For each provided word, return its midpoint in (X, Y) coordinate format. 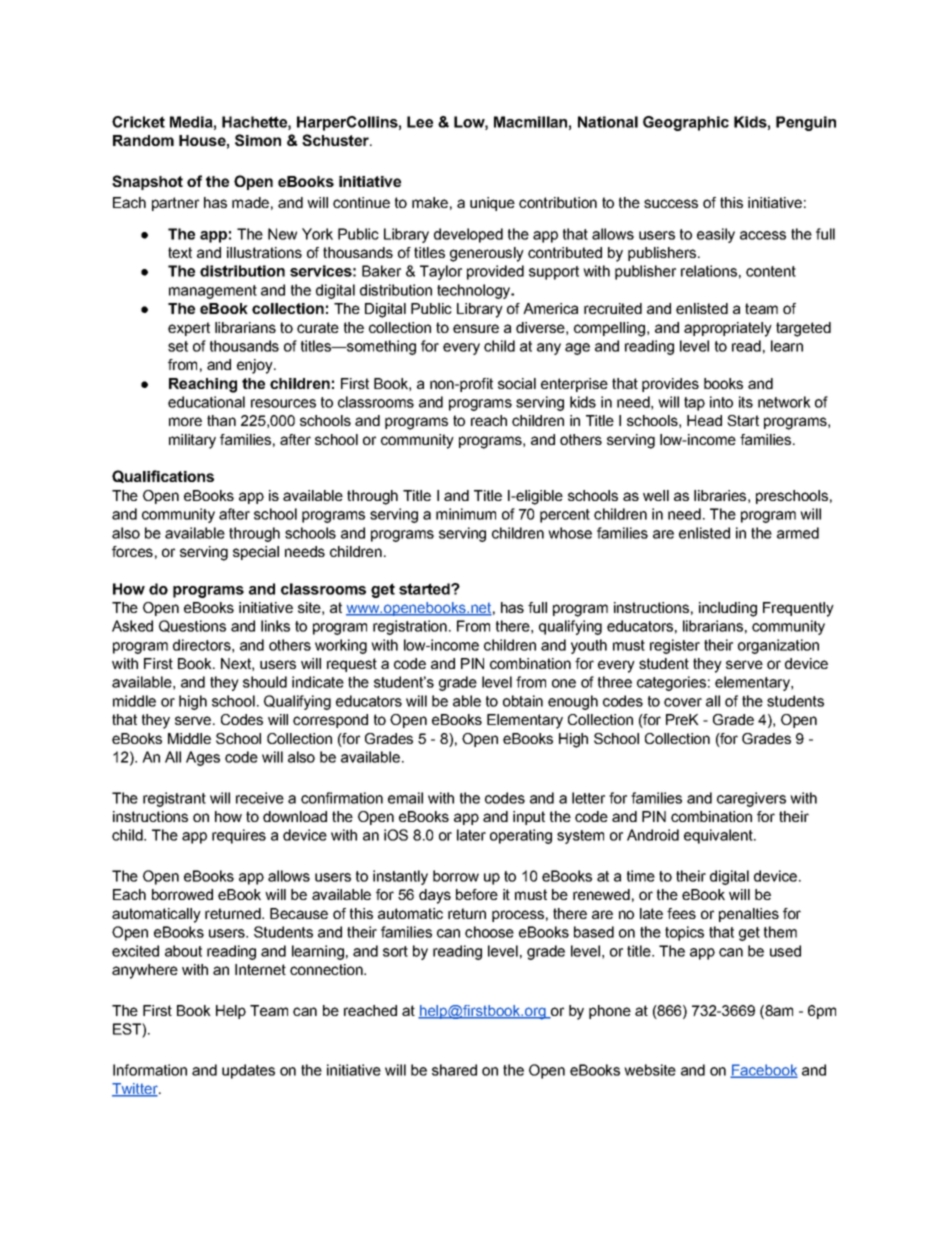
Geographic (686, 123)
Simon (258, 140)
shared (454, 1070)
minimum (466, 514)
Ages (203, 758)
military (192, 441)
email (405, 798)
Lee (420, 122)
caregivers (751, 799)
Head (704, 420)
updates (248, 1071)
